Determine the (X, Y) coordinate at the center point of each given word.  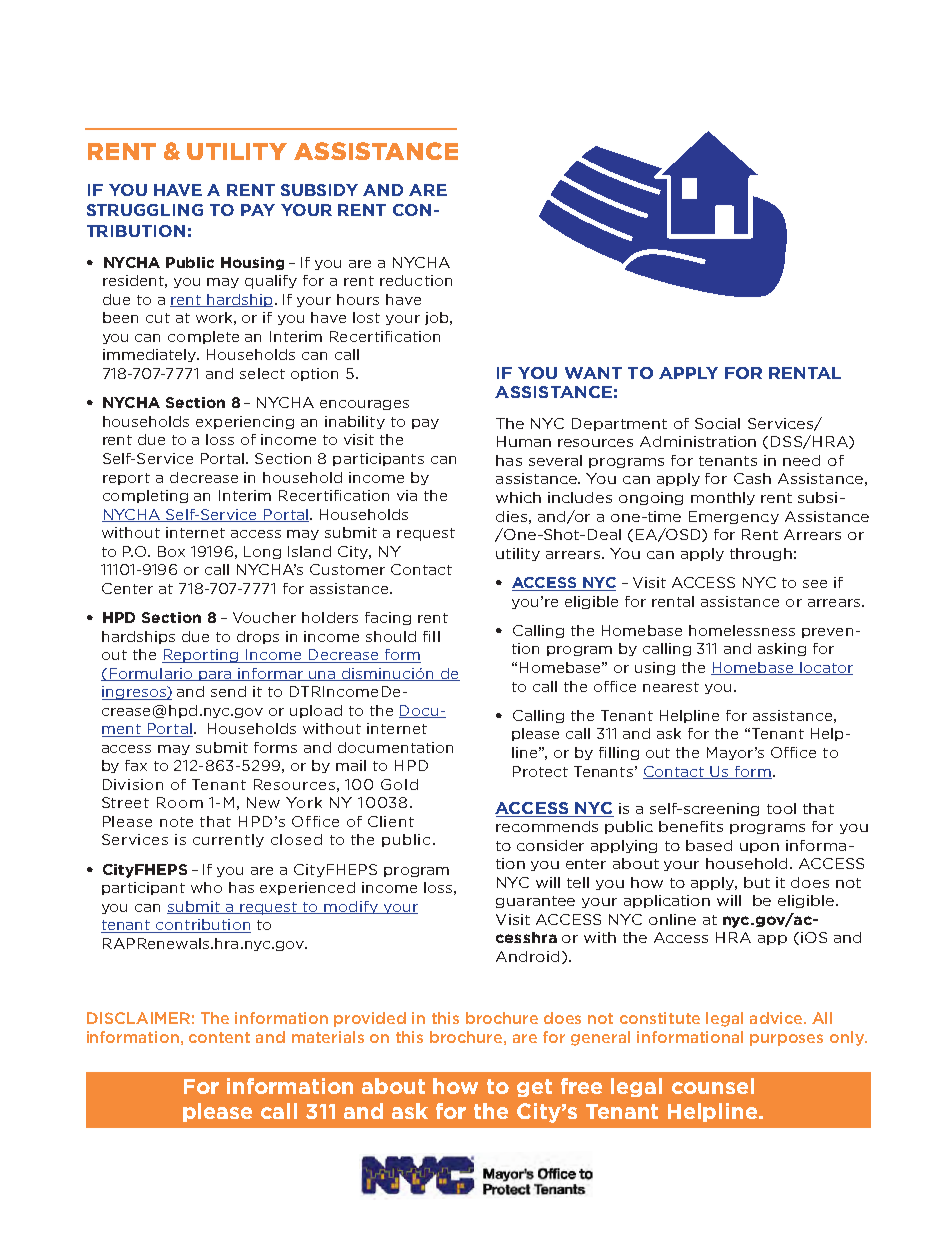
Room (180, 802)
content (219, 1037)
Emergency (734, 517)
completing (145, 496)
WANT (593, 373)
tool (781, 808)
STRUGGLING (145, 210)
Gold (399, 784)
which (518, 497)
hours (358, 299)
